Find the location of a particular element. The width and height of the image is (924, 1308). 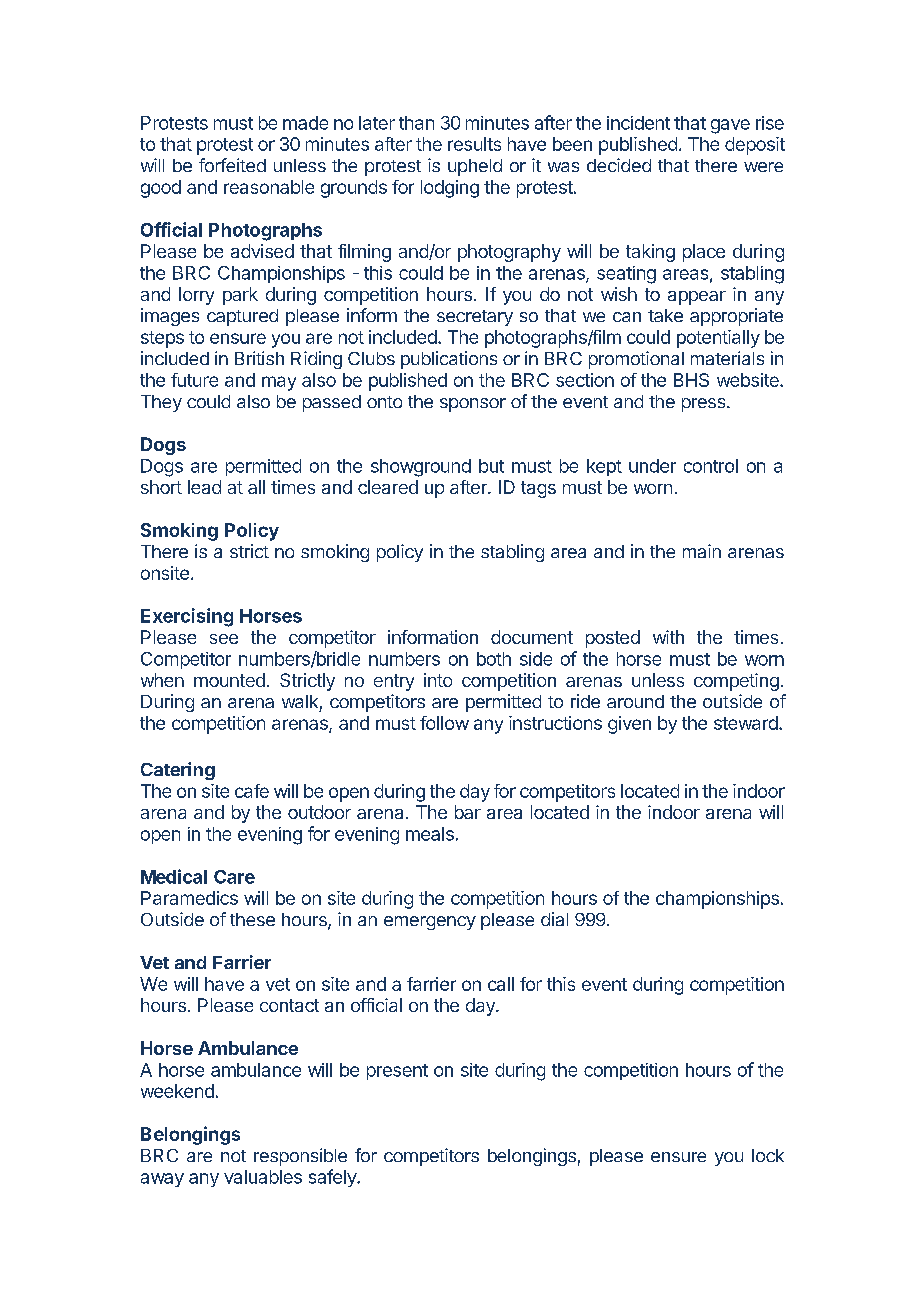

steward is located at coordinates (747, 723).
